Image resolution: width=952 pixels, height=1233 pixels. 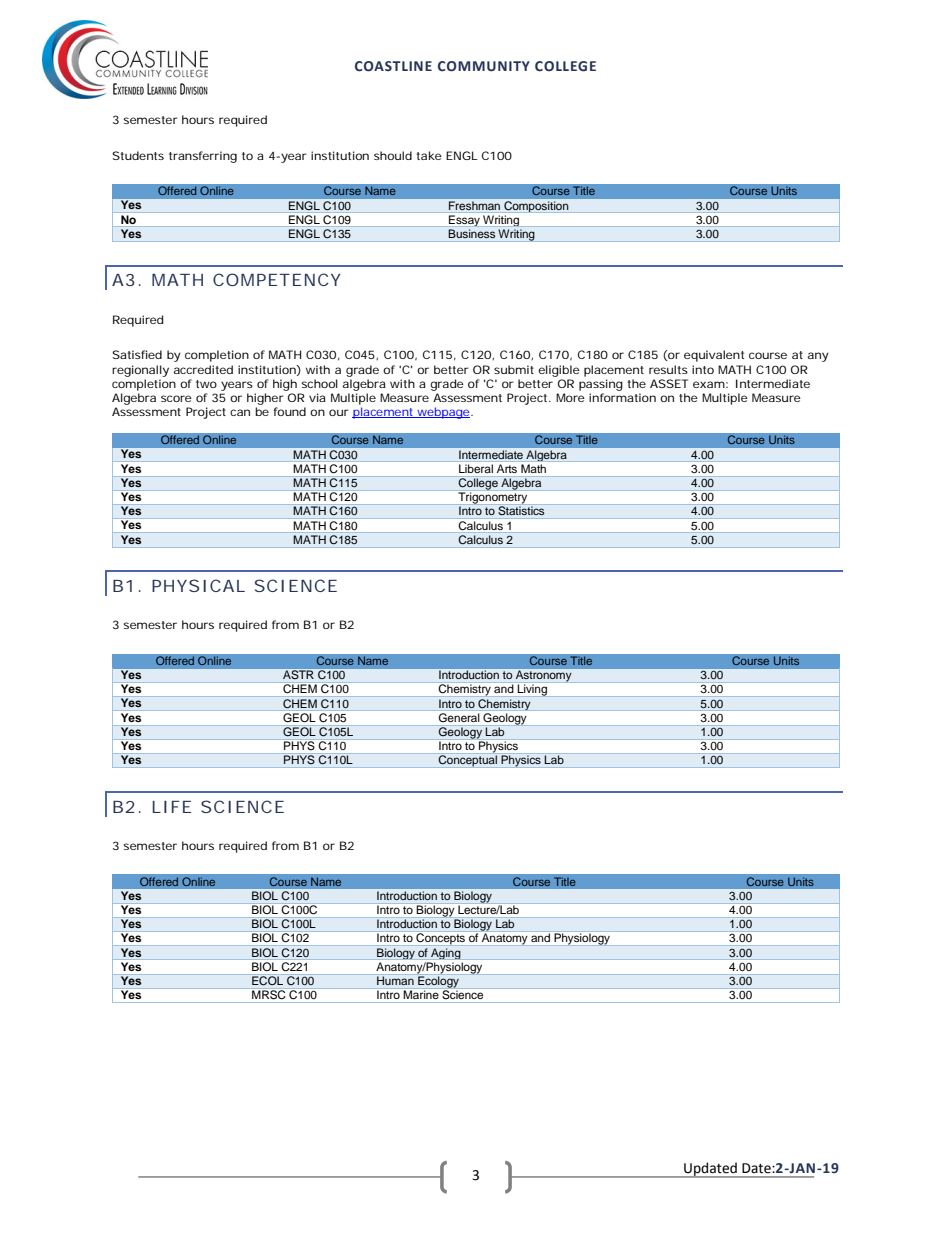 What do you see at coordinates (709, 384) in the screenshot?
I see `exam` at bounding box center [709, 384].
